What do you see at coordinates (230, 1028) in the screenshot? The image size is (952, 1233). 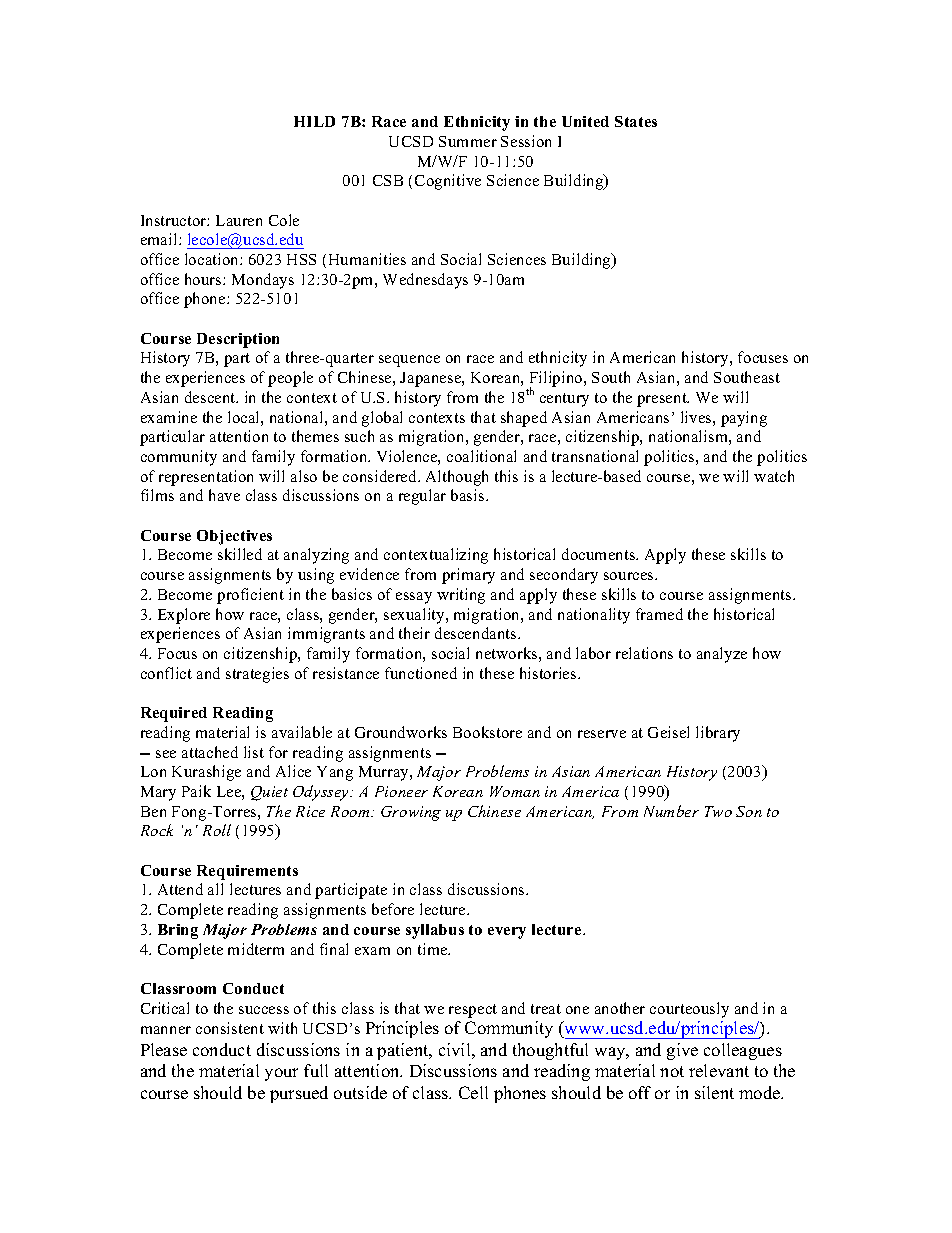 I see `consistent` at bounding box center [230, 1028].
